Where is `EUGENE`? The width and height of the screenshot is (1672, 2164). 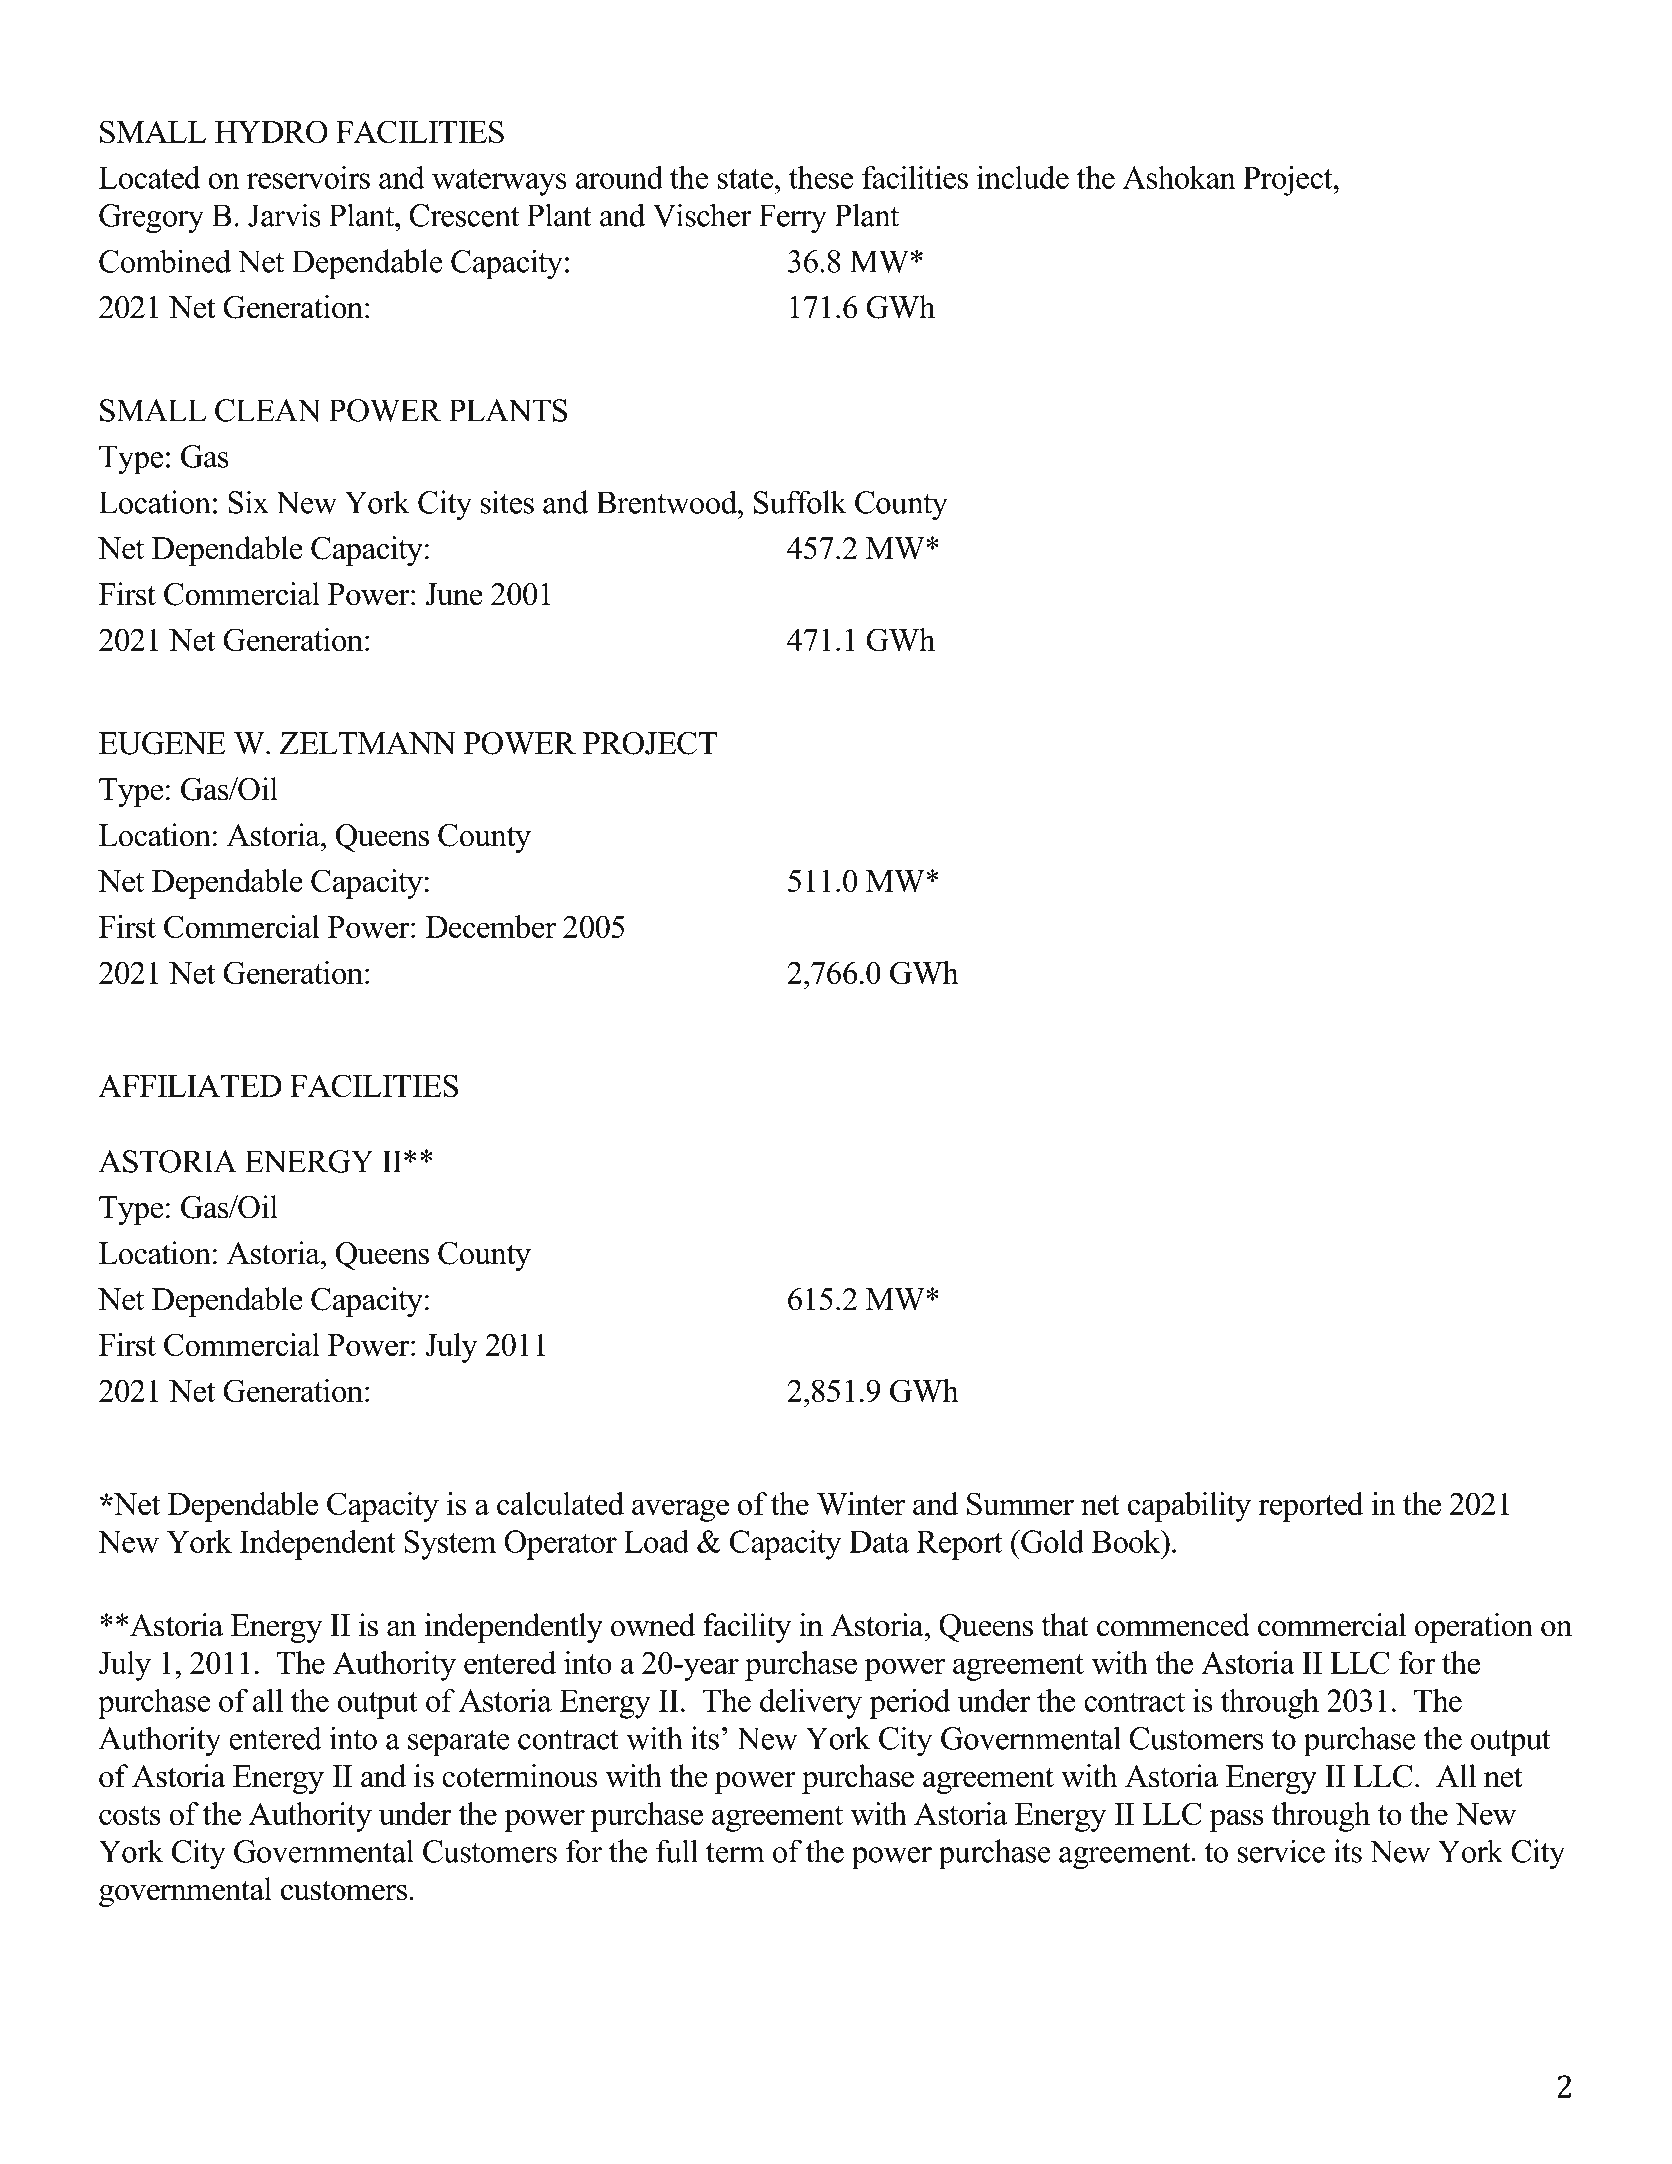 EUGENE is located at coordinates (162, 743).
